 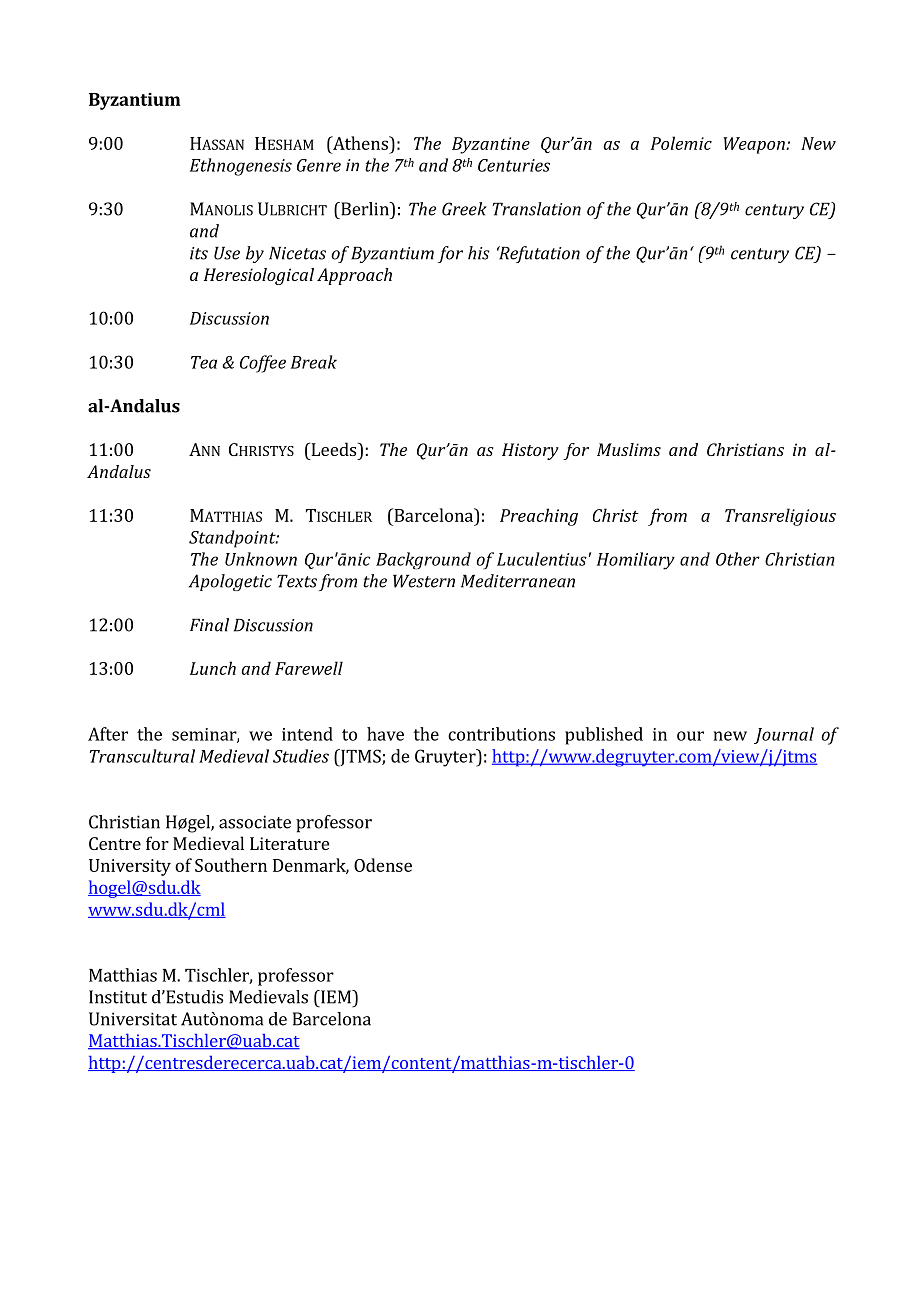 I want to click on Western, so click(x=424, y=581).
